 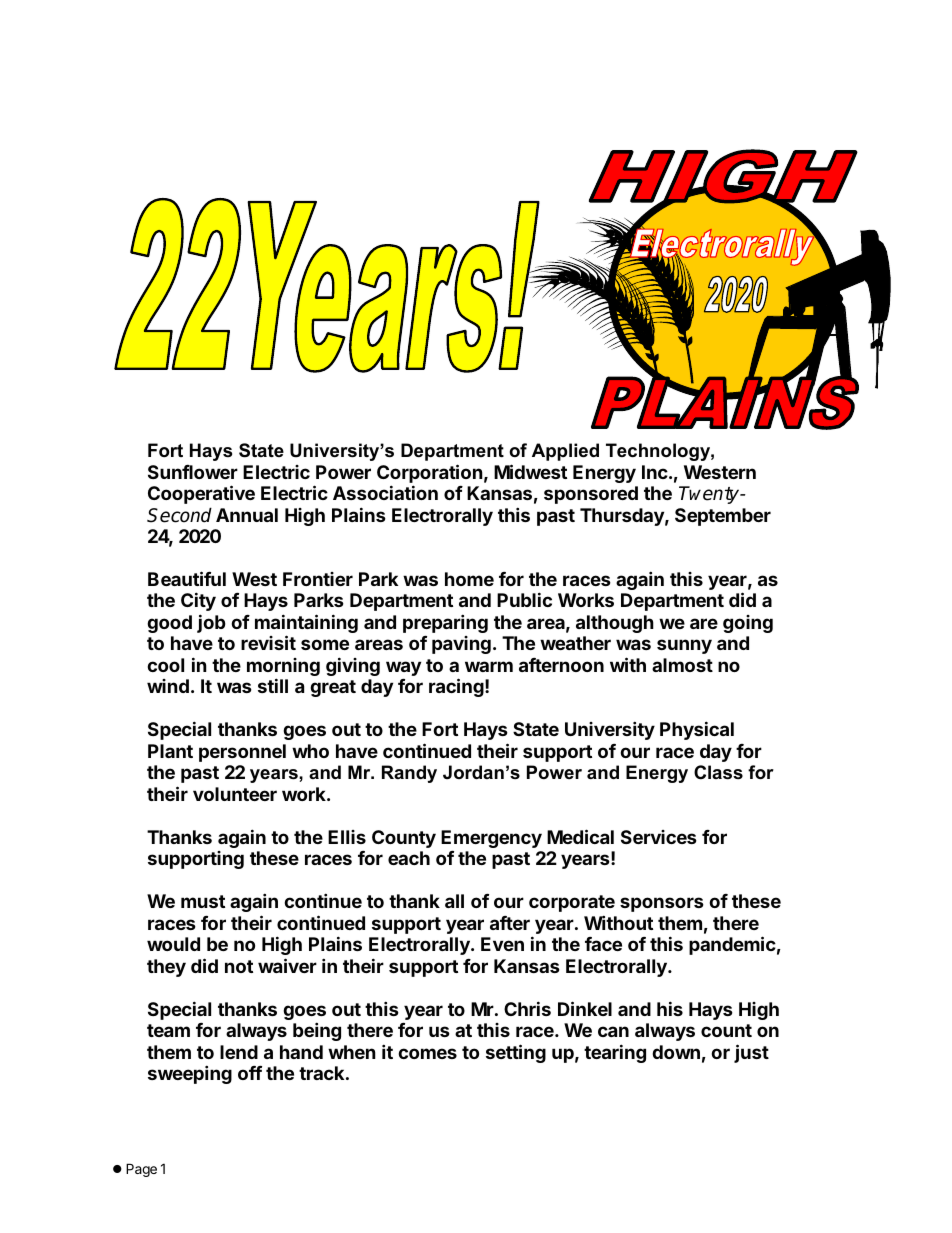 I want to click on Cooperative, so click(x=201, y=494).
